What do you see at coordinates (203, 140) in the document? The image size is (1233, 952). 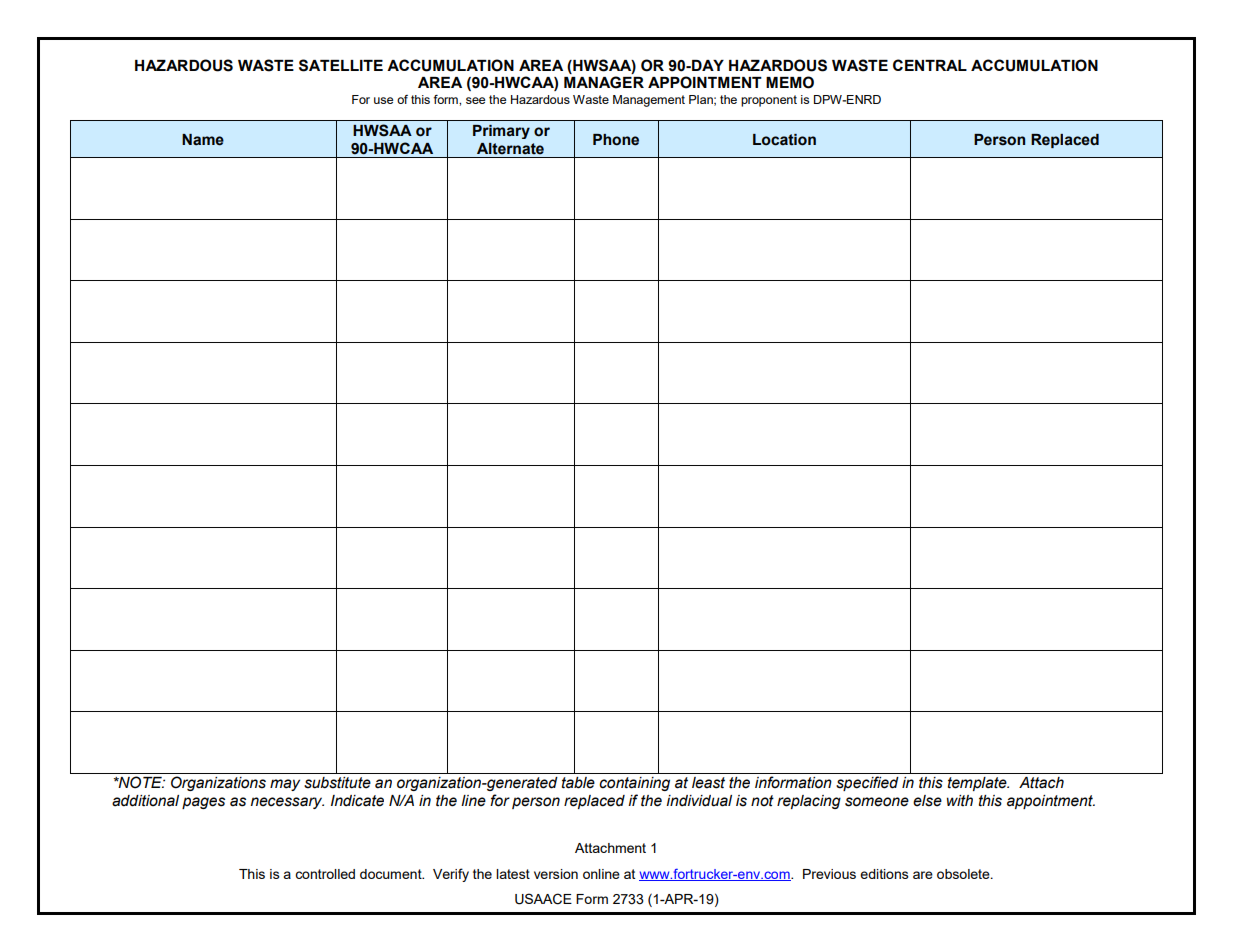 I see `Name` at bounding box center [203, 140].
